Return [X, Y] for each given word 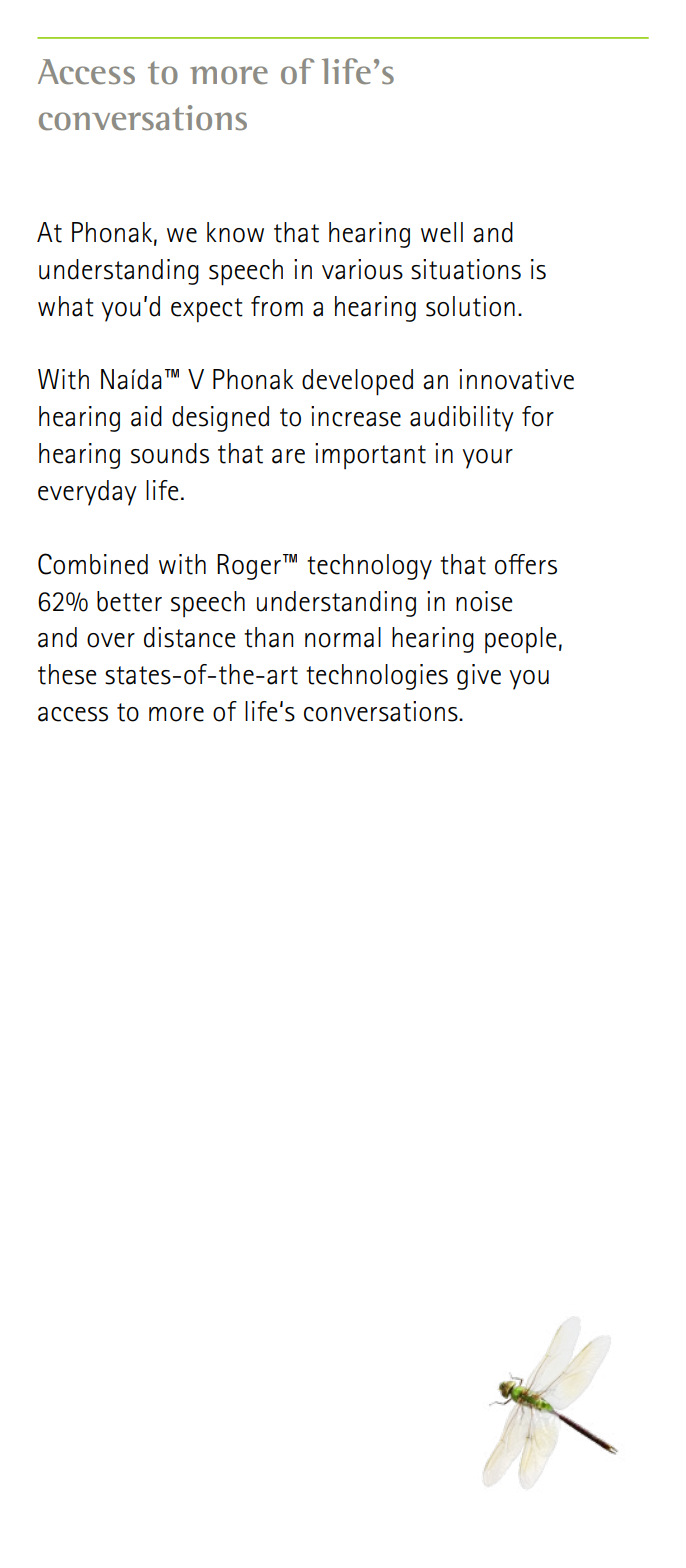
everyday [87, 493]
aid [146, 416]
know [235, 232]
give [479, 677]
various [362, 269]
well [442, 232]
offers [526, 564]
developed [357, 382]
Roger [249, 567]
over [111, 640]
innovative [516, 379]
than [268, 637]
